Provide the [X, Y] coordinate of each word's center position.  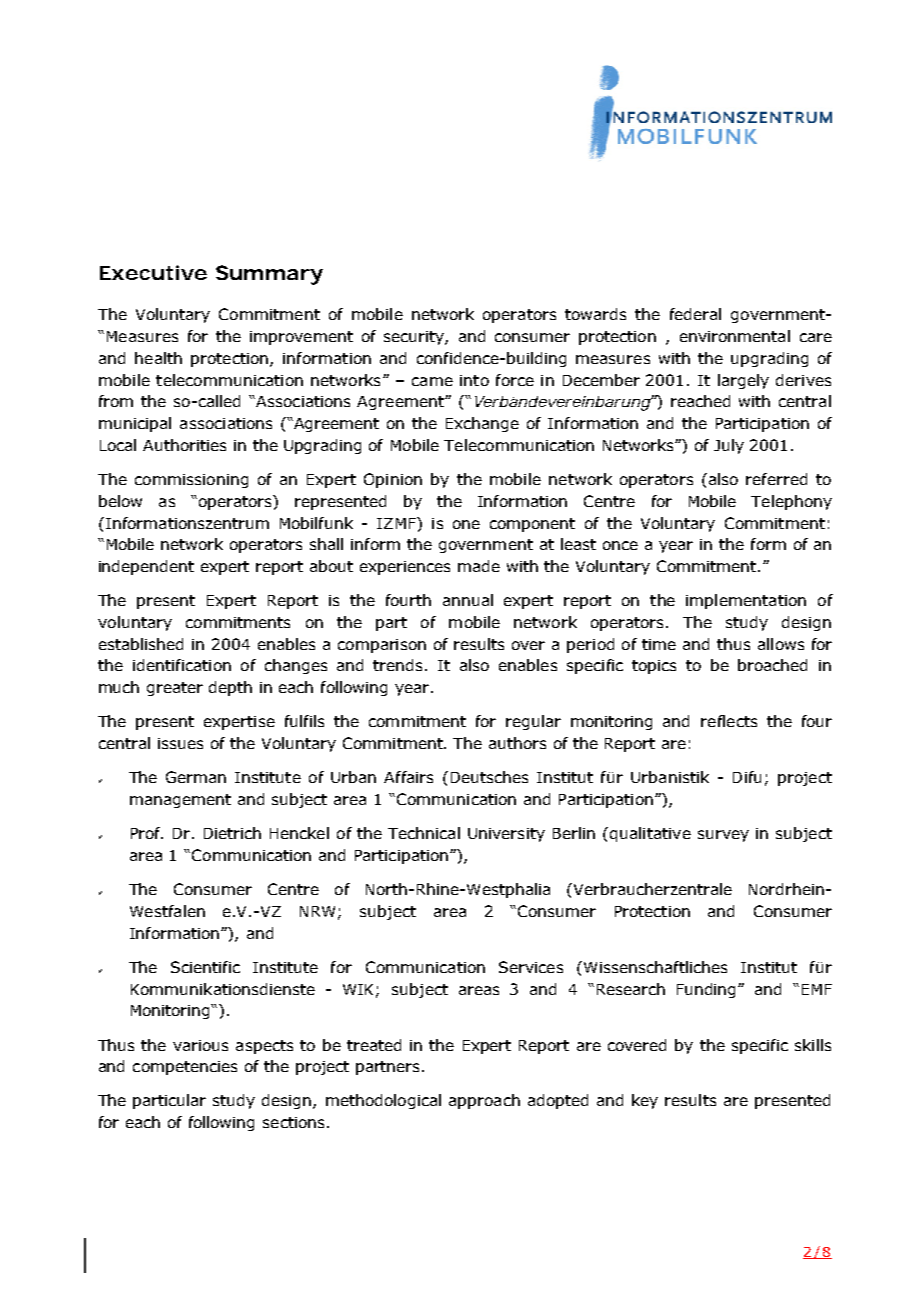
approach [484, 1101]
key [645, 1101]
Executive [153, 272]
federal [695, 314]
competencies [185, 1068]
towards [595, 314]
